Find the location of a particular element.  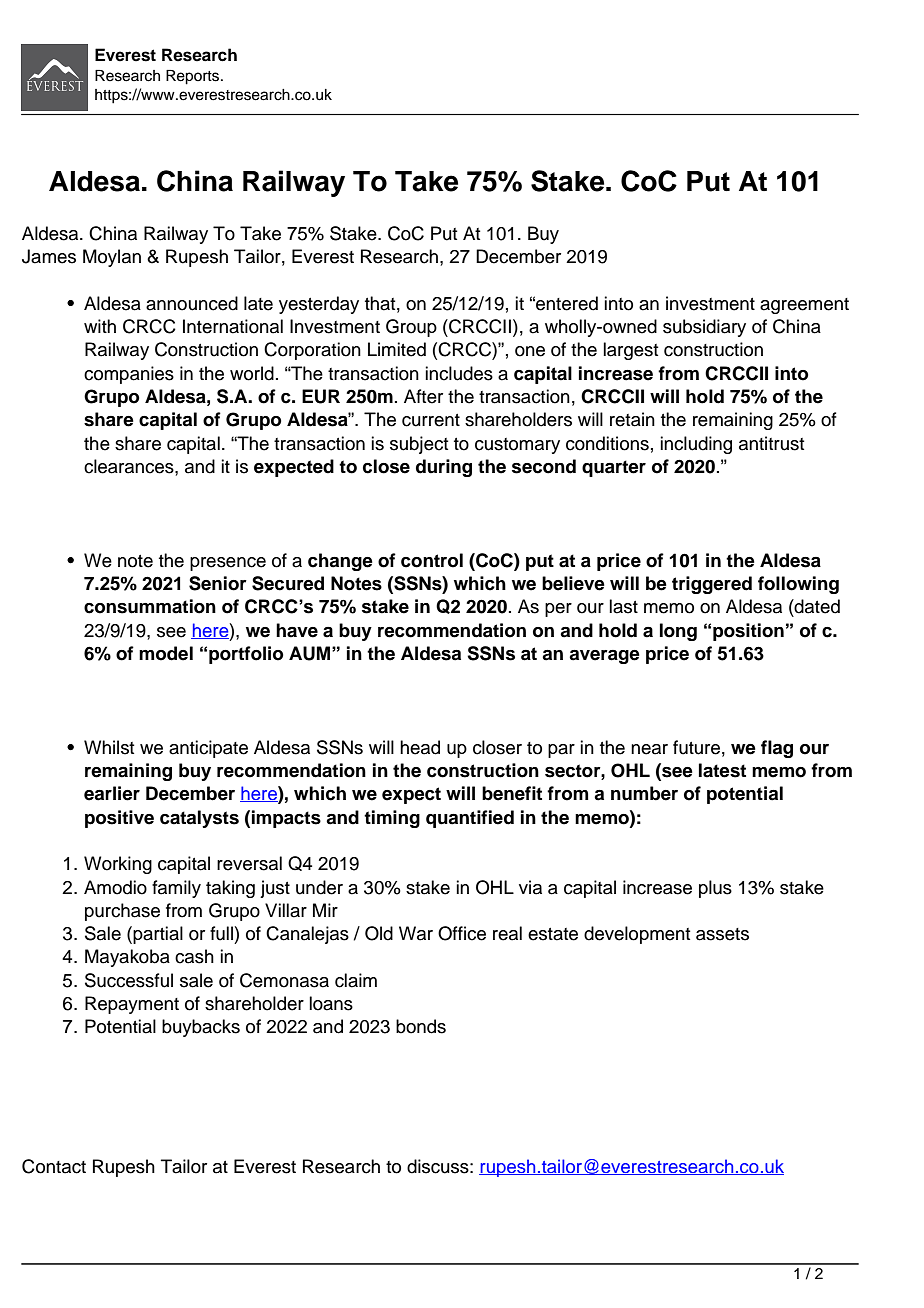

assets is located at coordinates (722, 934).
